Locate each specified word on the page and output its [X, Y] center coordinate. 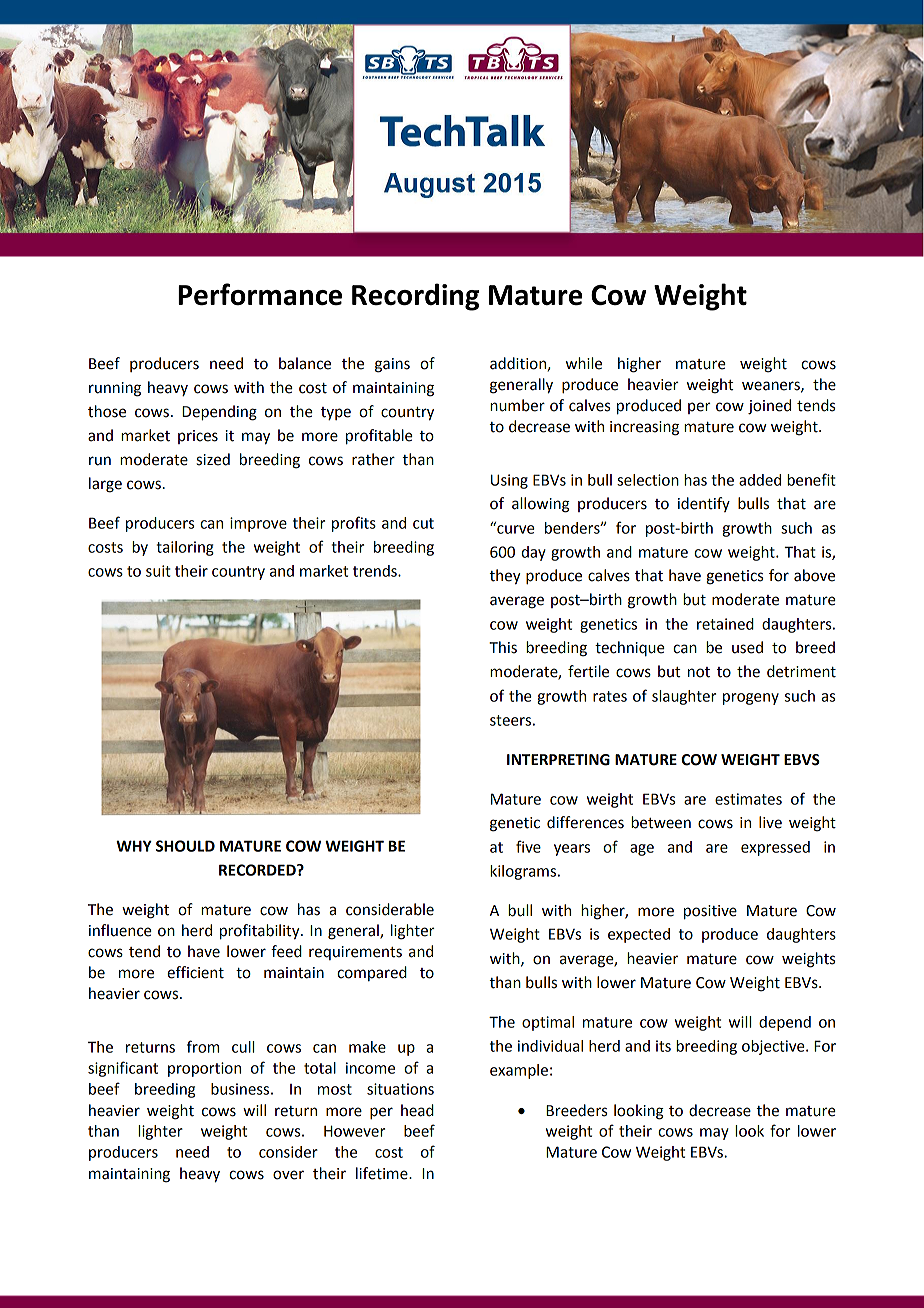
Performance [260, 294]
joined [769, 407]
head [417, 1110]
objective [774, 1047]
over [288, 1175]
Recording [415, 297]
